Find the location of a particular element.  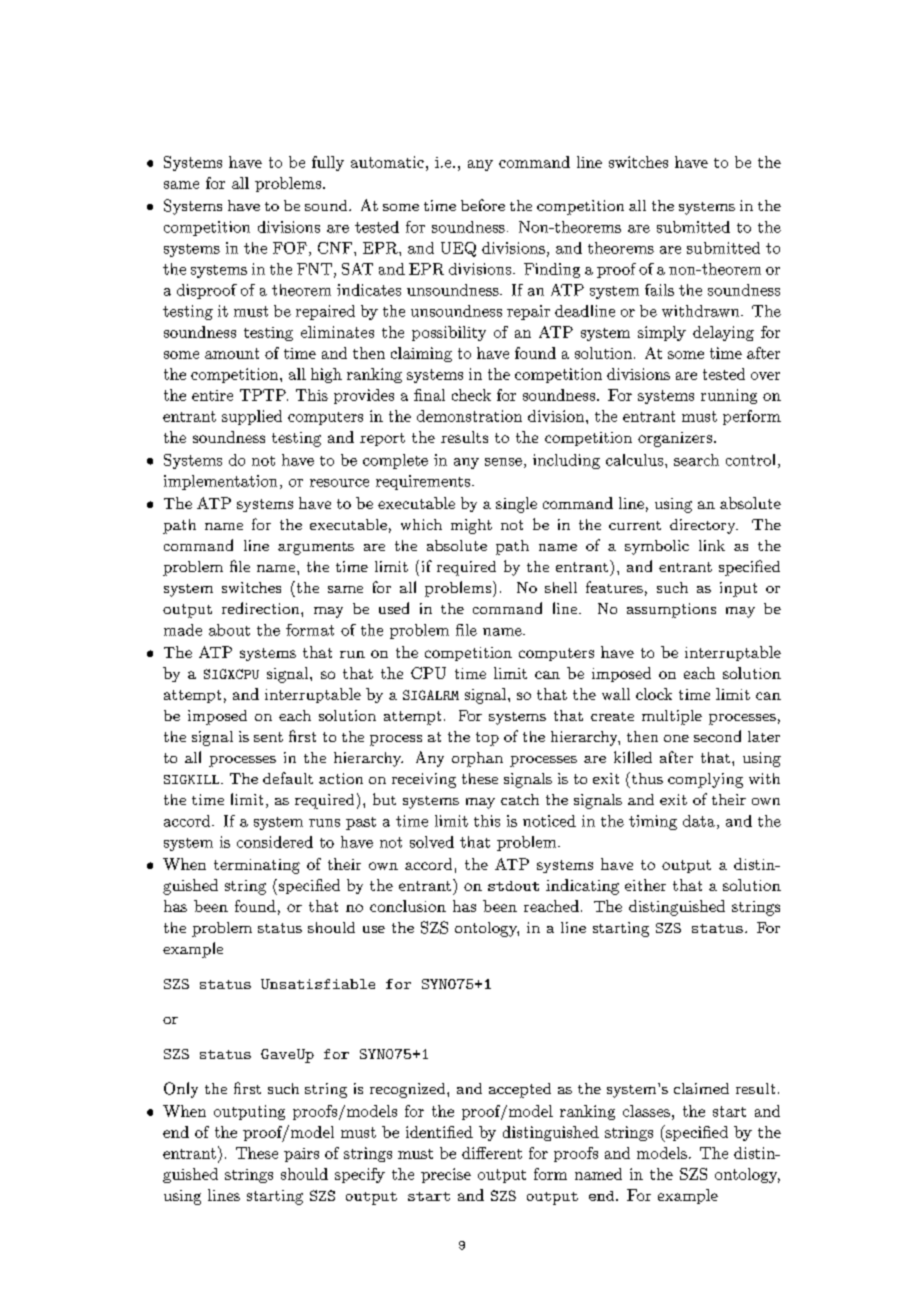

fails is located at coordinates (659, 290).
